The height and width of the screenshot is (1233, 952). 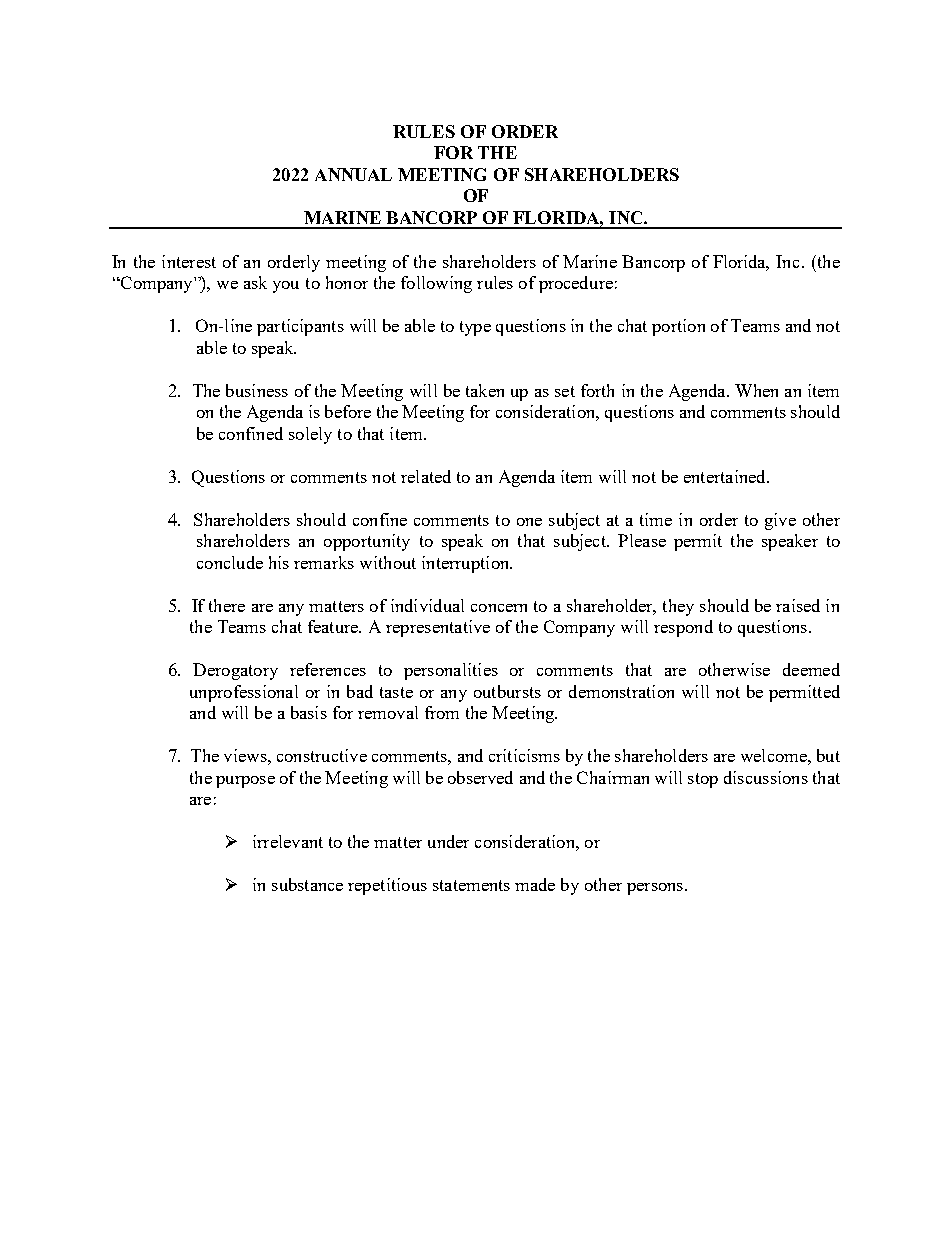 What do you see at coordinates (756, 390) in the screenshot?
I see `When` at bounding box center [756, 390].
